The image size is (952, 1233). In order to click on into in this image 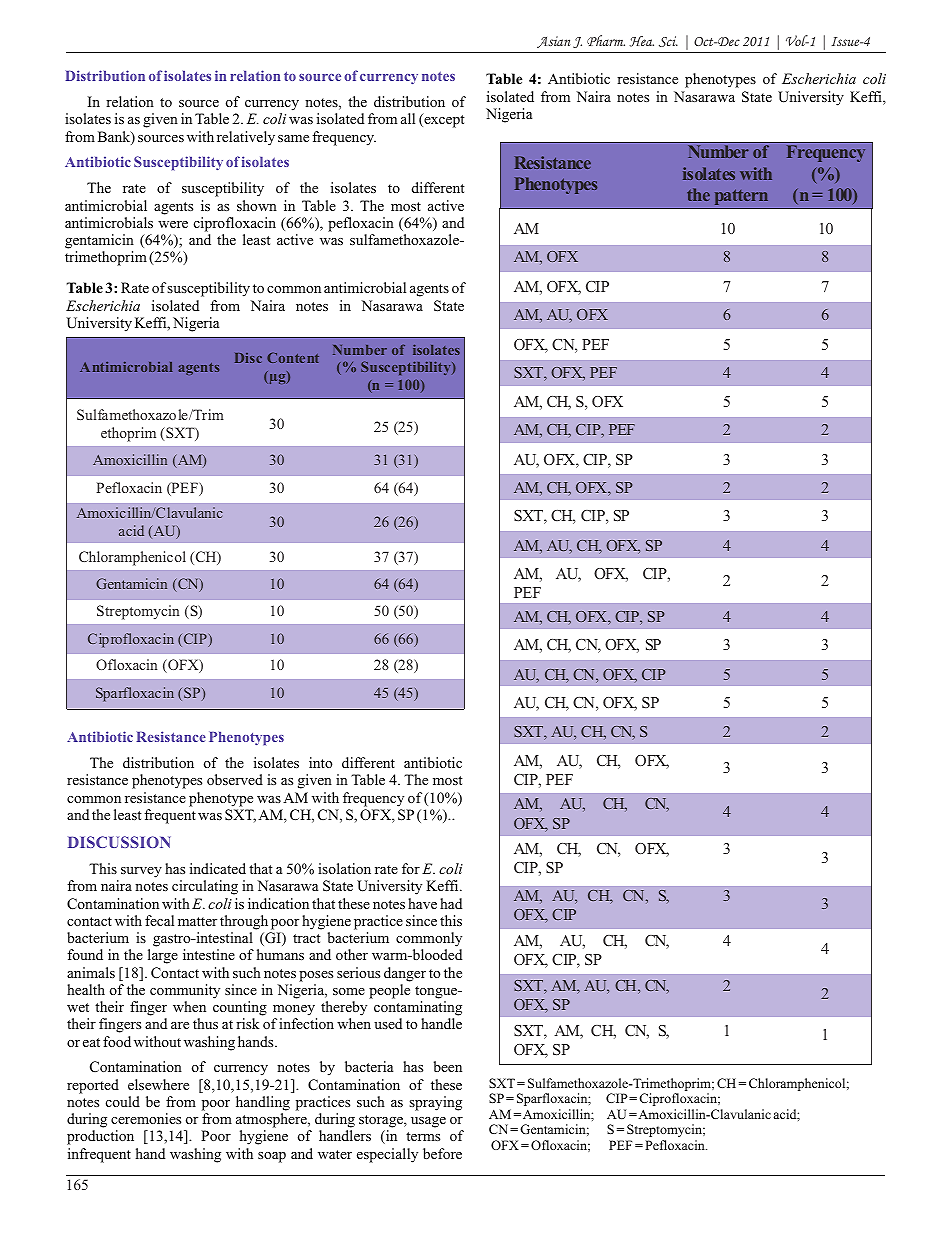, I will do `click(320, 762)`.
